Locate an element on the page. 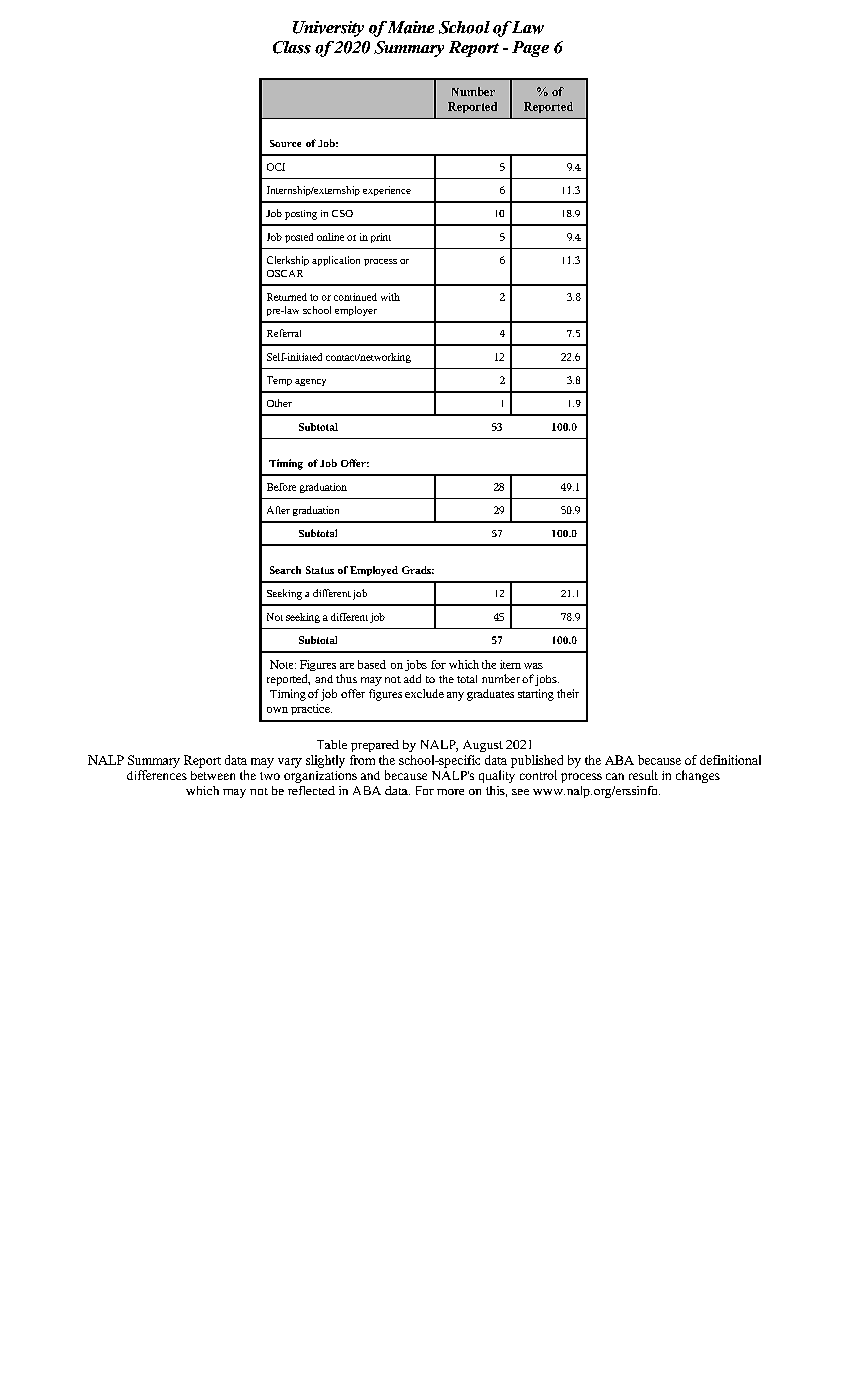  with is located at coordinates (390, 297).
